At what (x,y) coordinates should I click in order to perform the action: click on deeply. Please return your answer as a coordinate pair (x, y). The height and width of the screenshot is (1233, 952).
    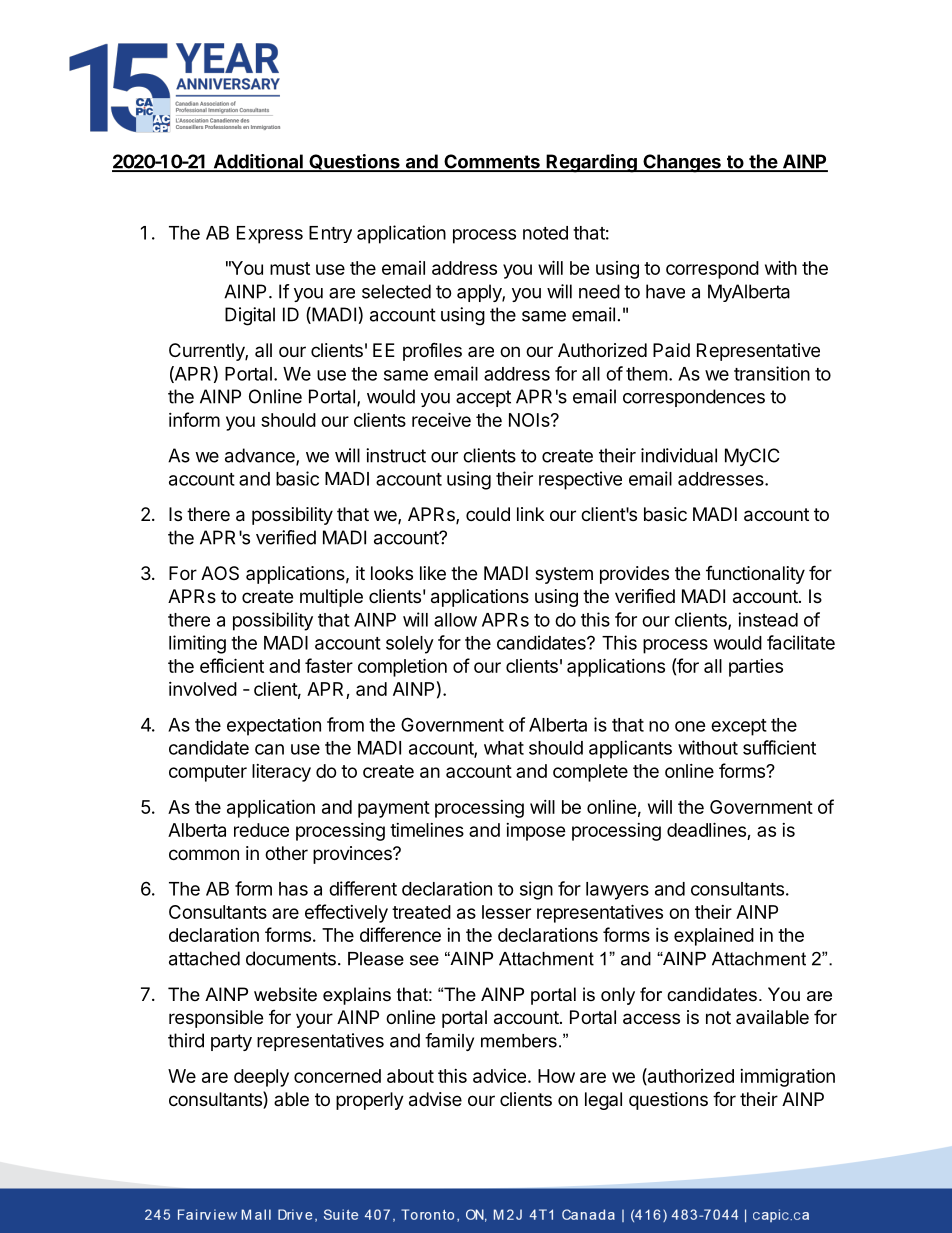
    Looking at the image, I should click on (261, 1078).
